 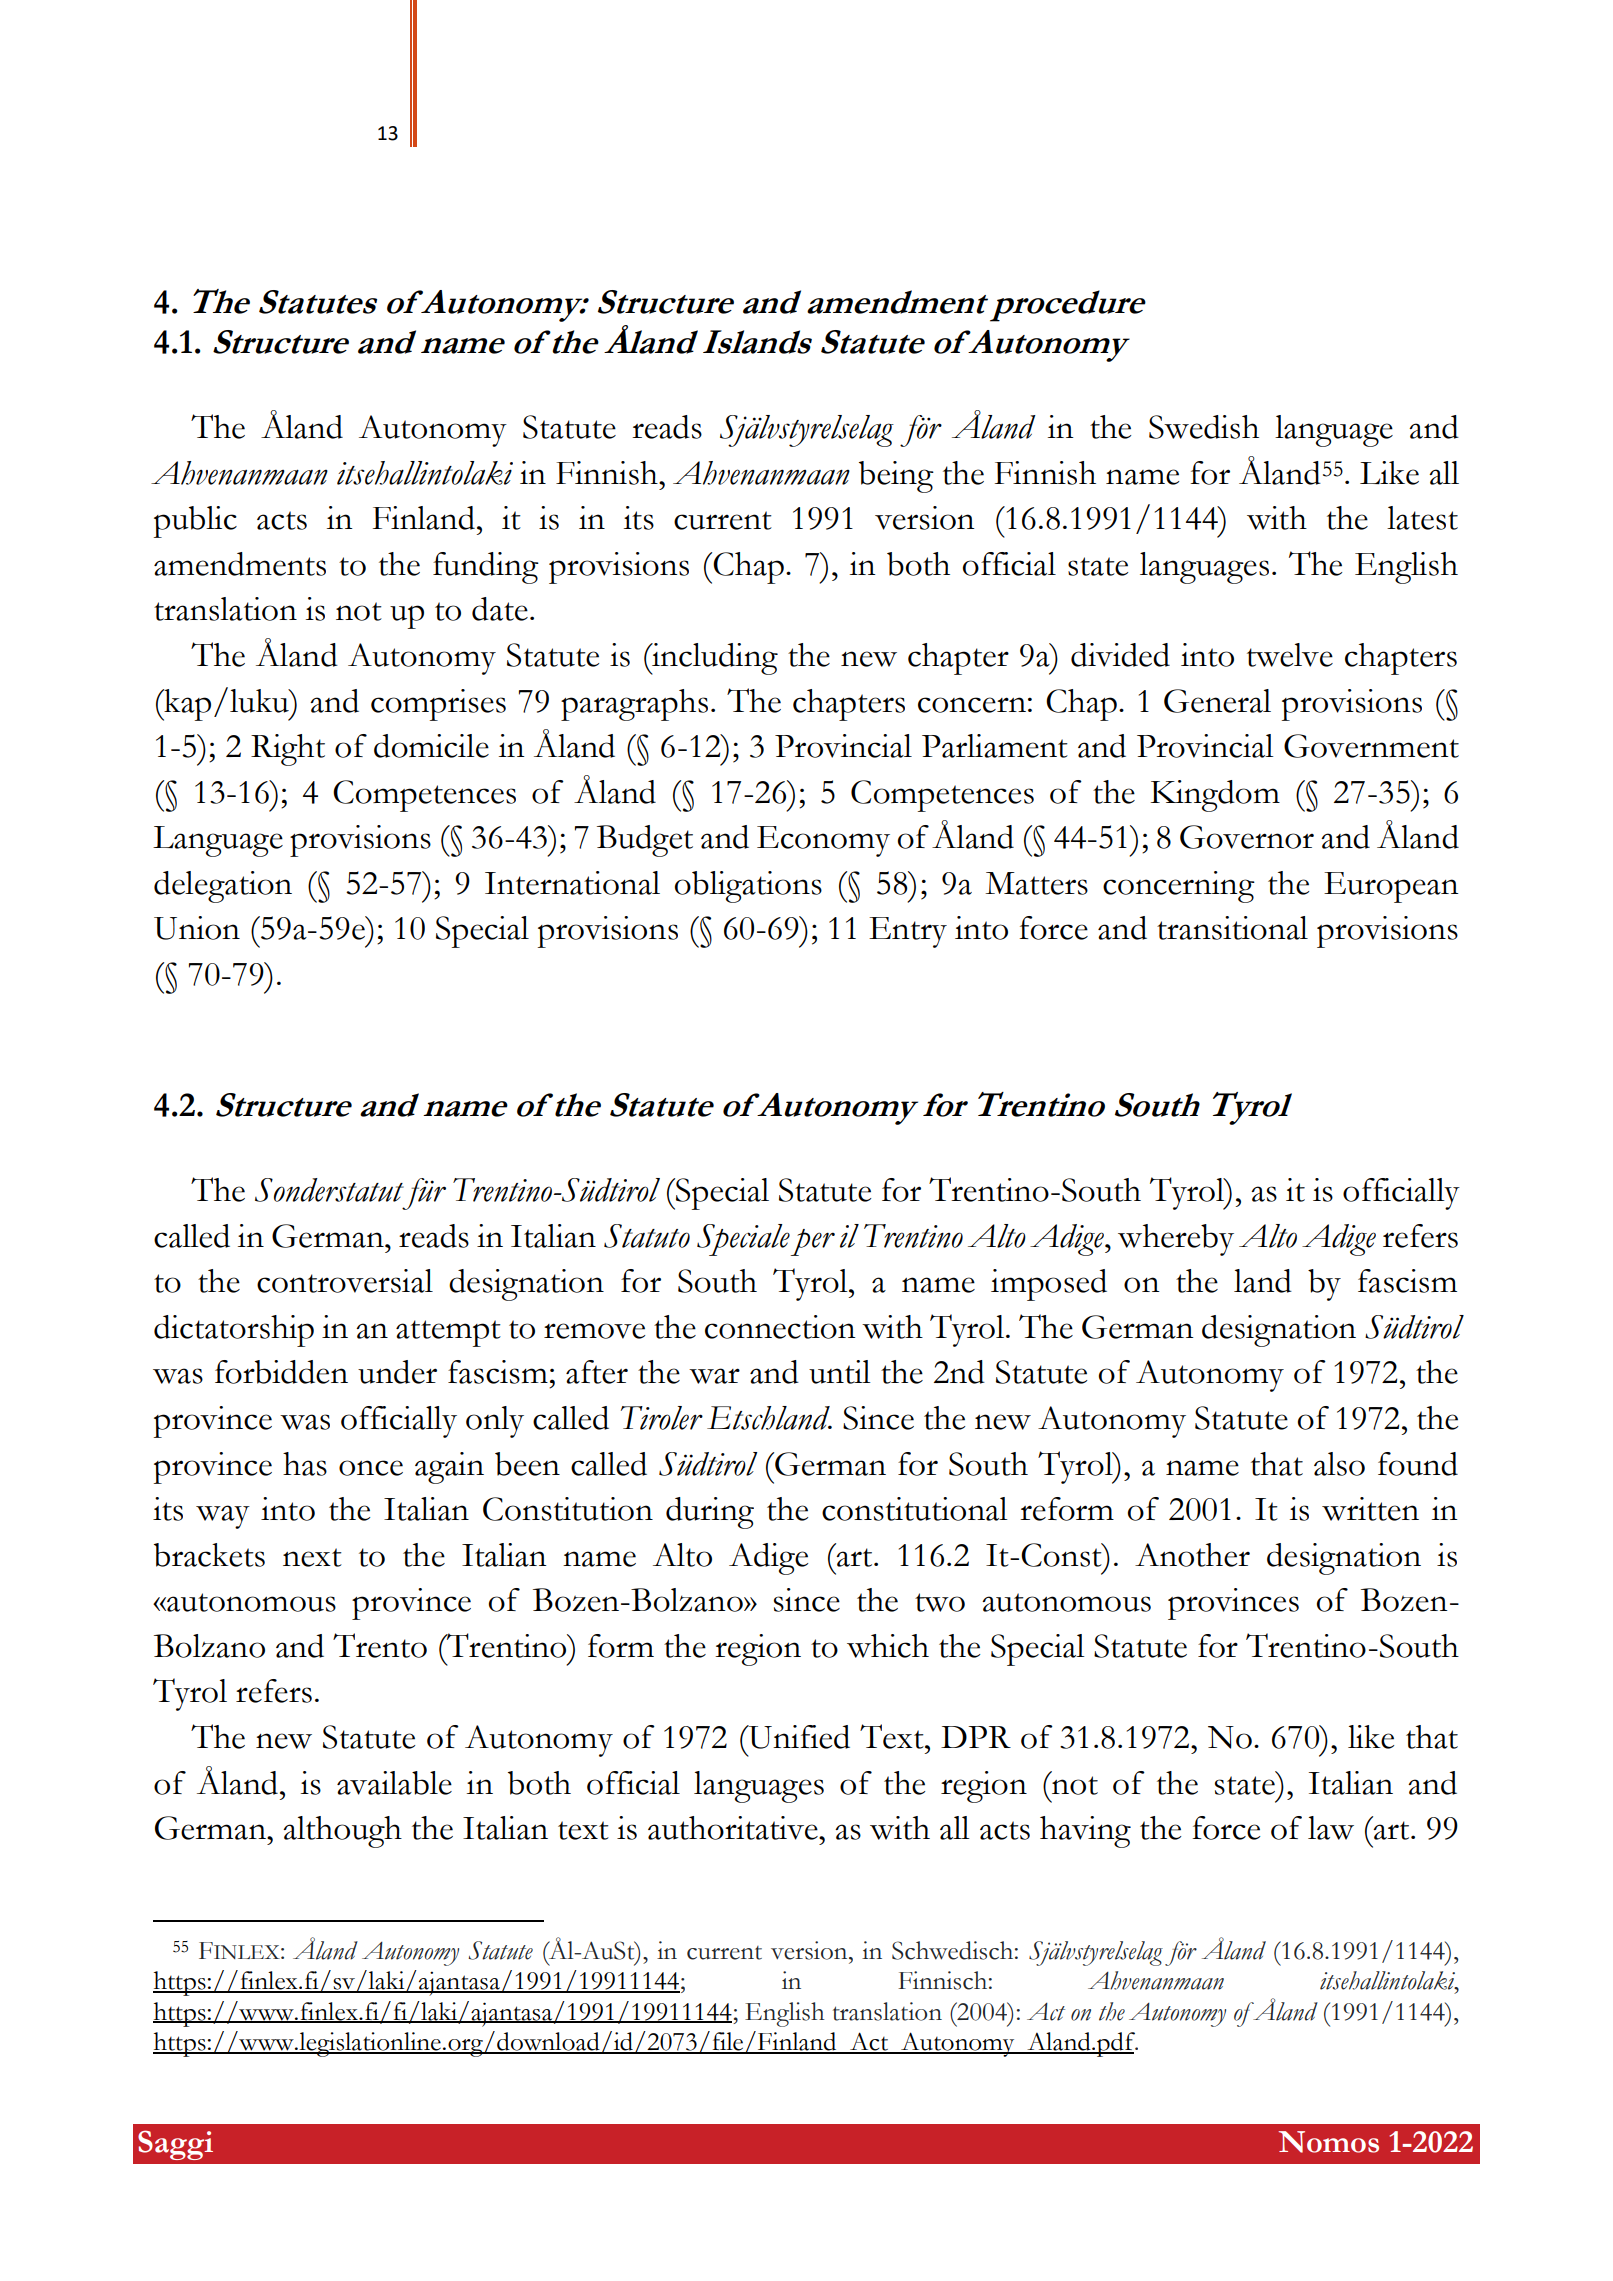 What do you see at coordinates (342, 1832) in the document?
I see `although` at bounding box center [342, 1832].
